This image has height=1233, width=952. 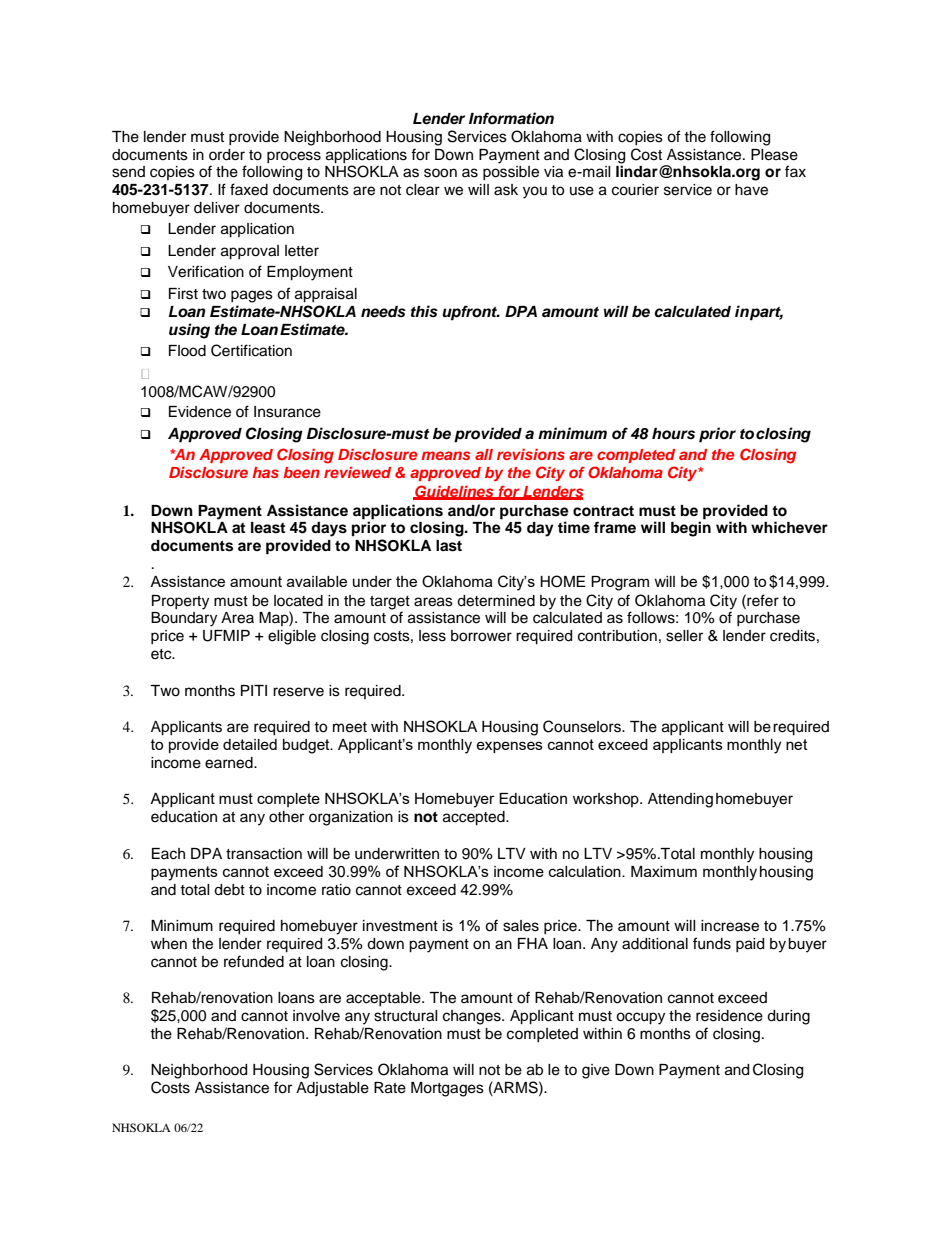 What do you see at coordinates (445, 455) in the image?
I see `means` at bounding box center [445, 455].
